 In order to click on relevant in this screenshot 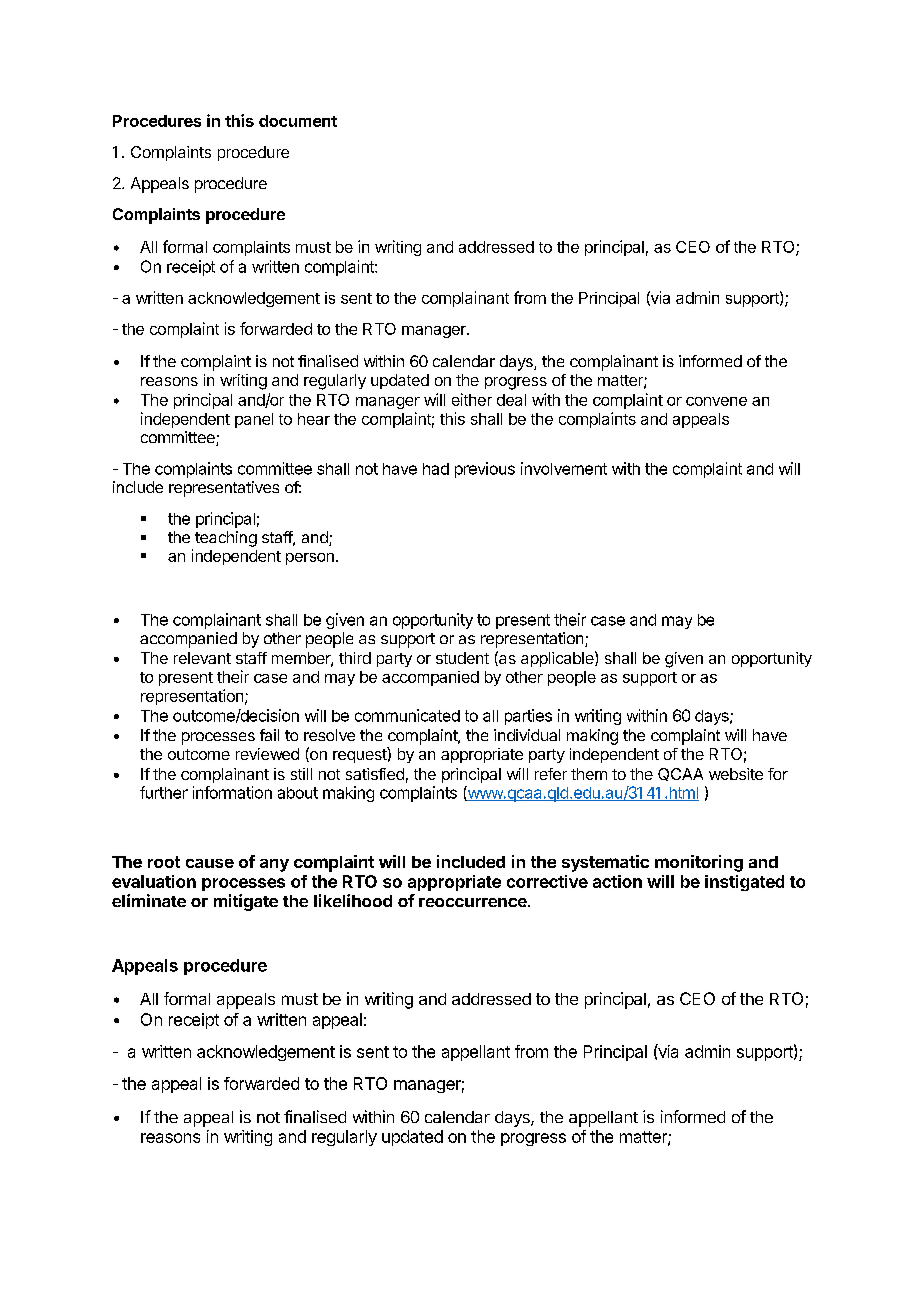, I will do `click(202, 658)`.
